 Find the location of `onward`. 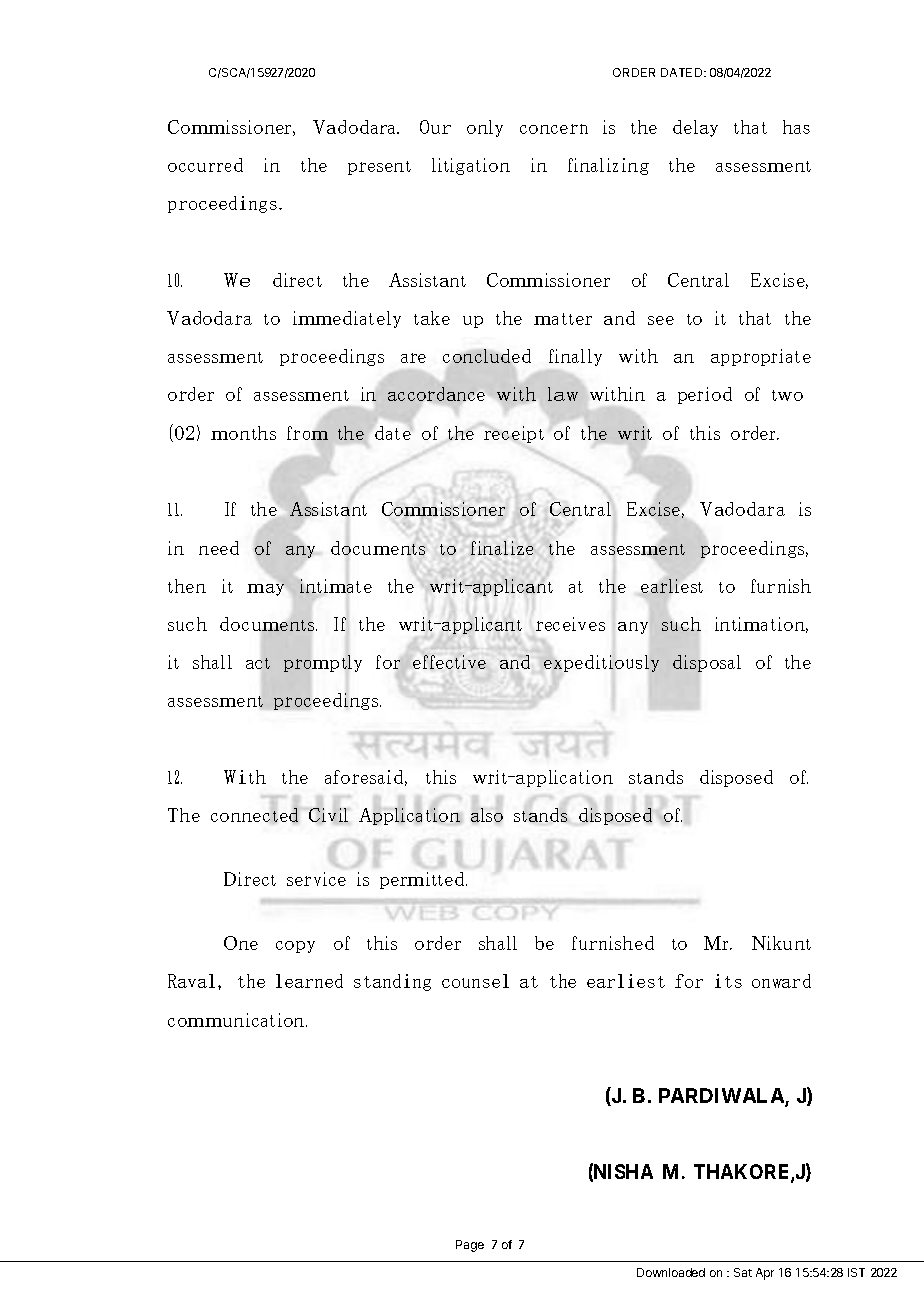

onward is located at coordinates (781, 981).
